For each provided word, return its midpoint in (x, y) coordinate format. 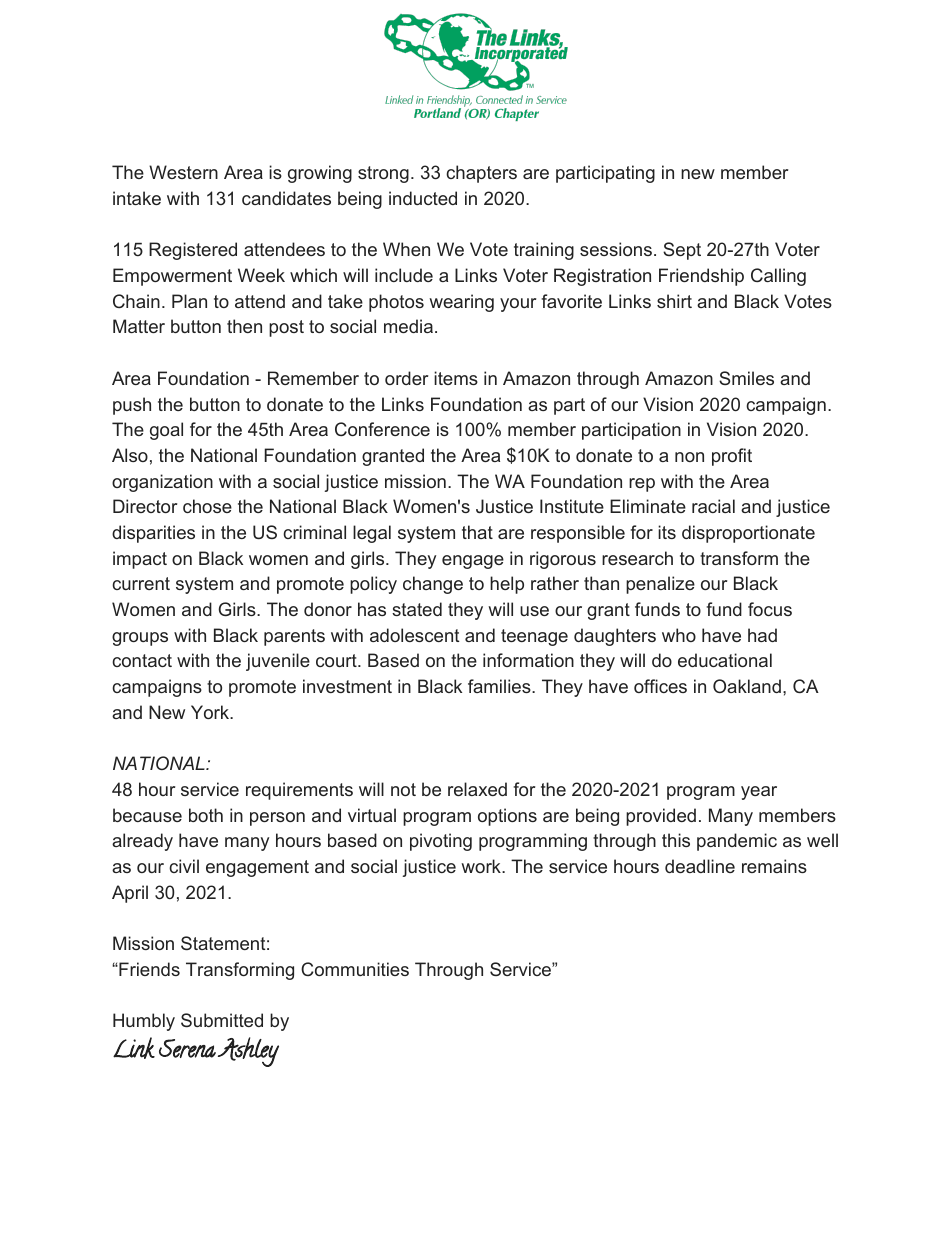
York (211, 712)
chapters (481, 174)
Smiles (746, 378)
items (456, 378)
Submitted (222, 1020)
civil (184, 866)
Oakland (747, 686)
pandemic (737, 842)
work (482, 866)
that (477, 532)
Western (183, 172)
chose (207, 506)
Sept (682, 251)
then (244, 326)
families (500, 686)
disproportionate (748, 534)
